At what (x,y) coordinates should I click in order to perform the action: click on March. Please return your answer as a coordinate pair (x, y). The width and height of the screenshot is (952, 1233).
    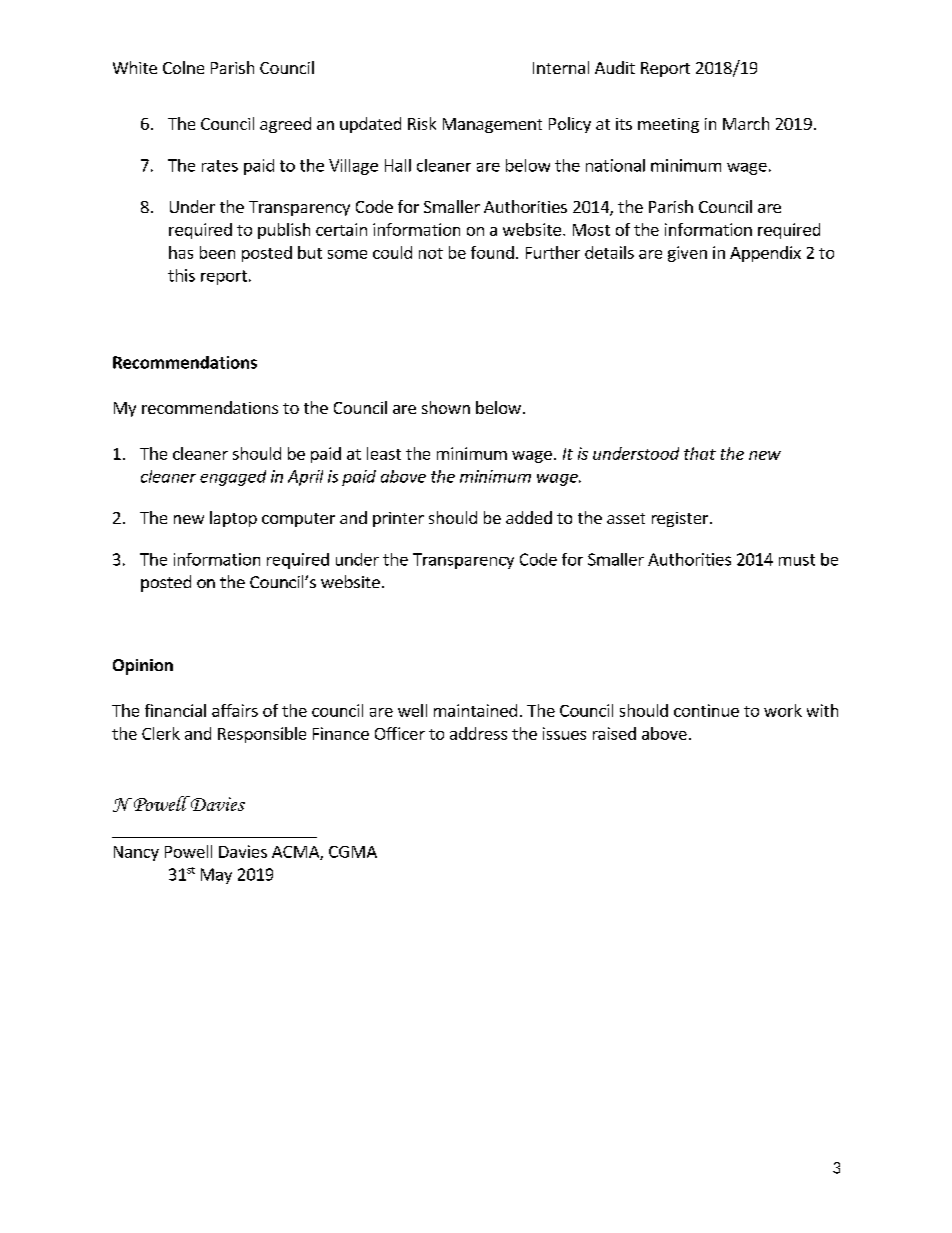
    Looking at the image, I should click on (746, 123).
